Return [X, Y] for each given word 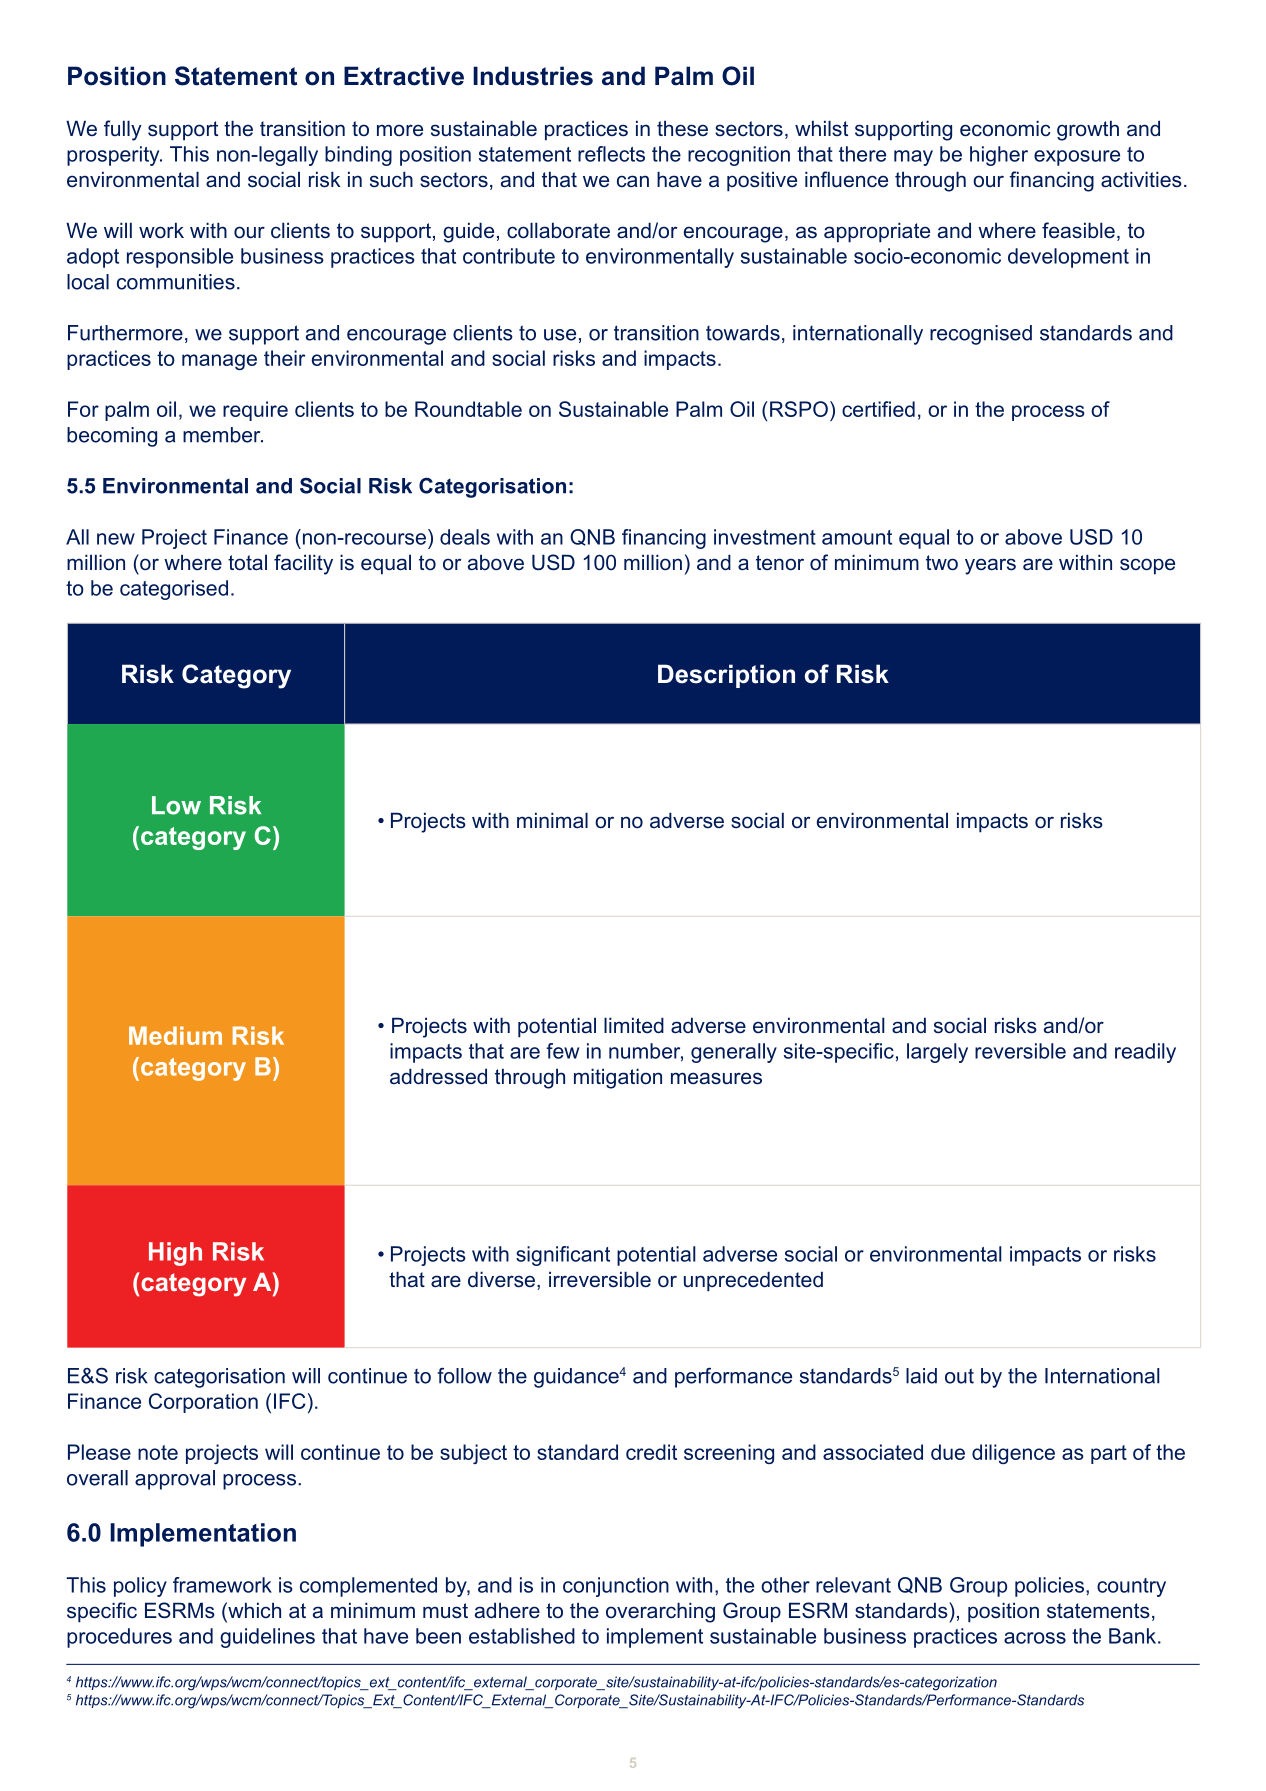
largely [937, 1053]
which [253, 1611]
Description [726, 676]
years [990, 566]
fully [123, 130]
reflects [611, 154]
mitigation [618, 1078]
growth [1088, 130]
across [1035, 1638]
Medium [175, 1035]
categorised [174, 590]
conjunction [616, 1587]
